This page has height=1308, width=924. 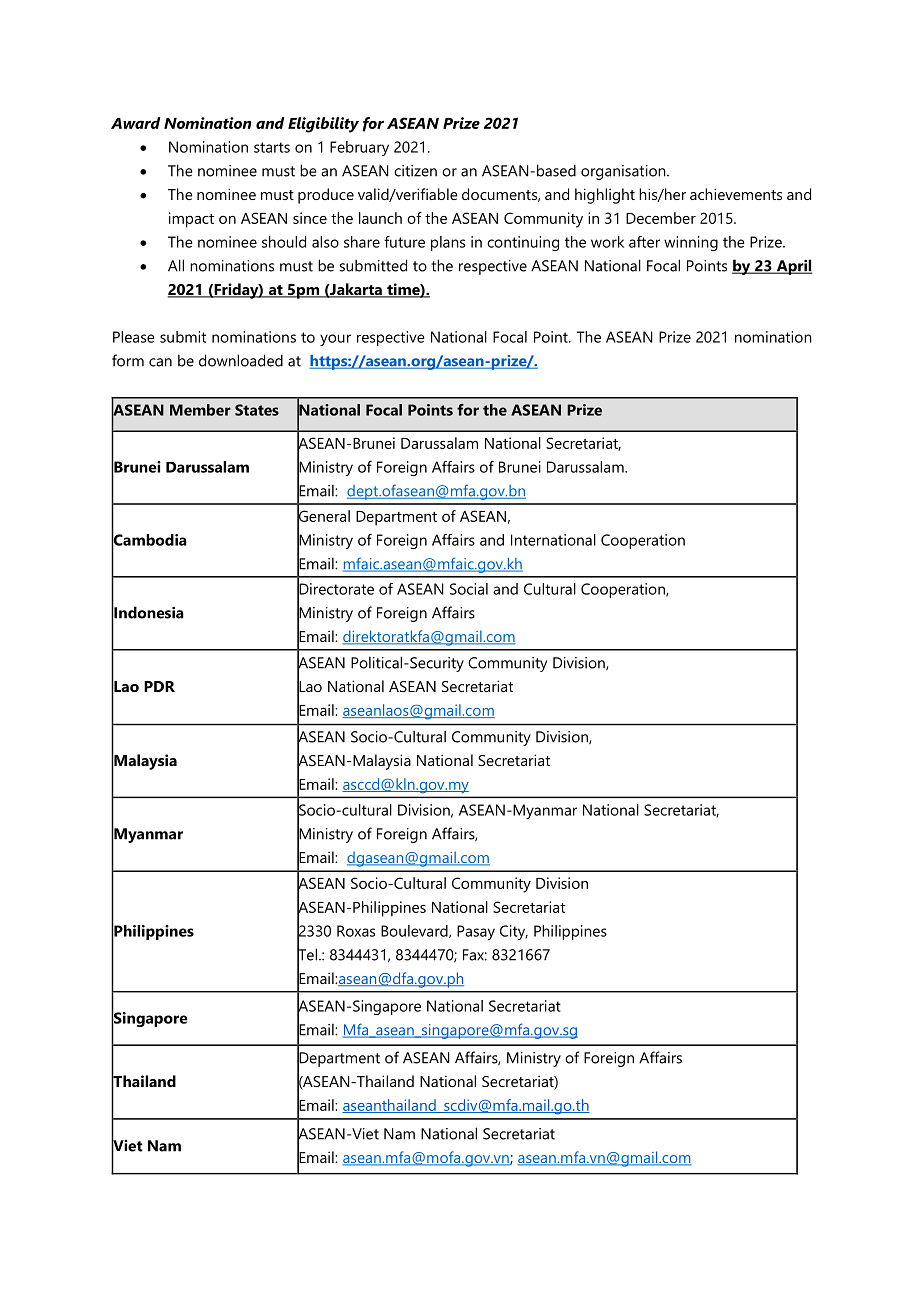 I want to click on General, so click(x=323, y=516).
